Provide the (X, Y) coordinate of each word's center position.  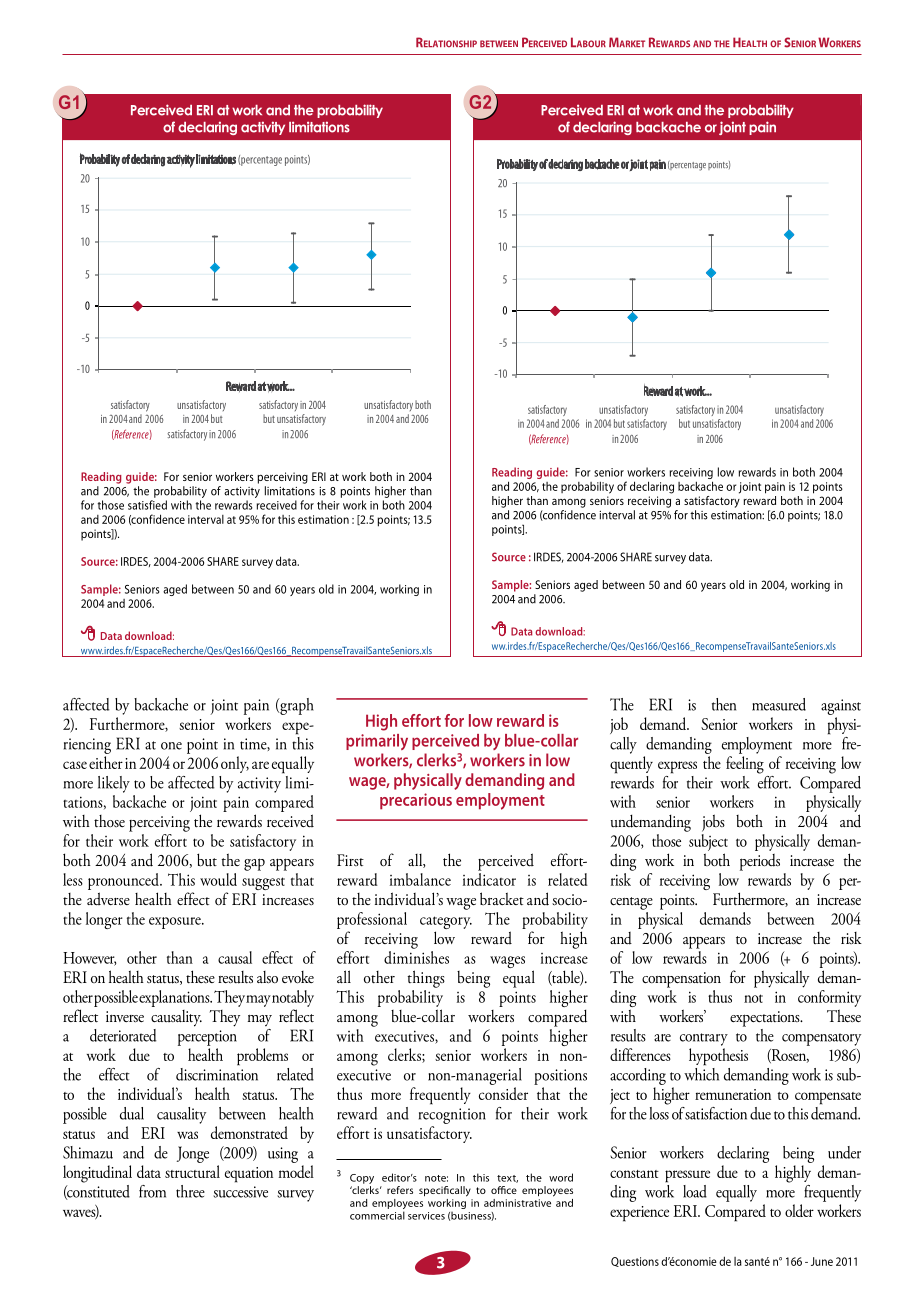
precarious (416, 801)
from (152, 1191)
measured (779, 704)
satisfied (147, 505)
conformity (829, 997)
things (426, 979)
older (799, 1210)
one (171, 746)
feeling (745, 765)
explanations (175, 998)
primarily (377, 742)
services (426, 1216)
